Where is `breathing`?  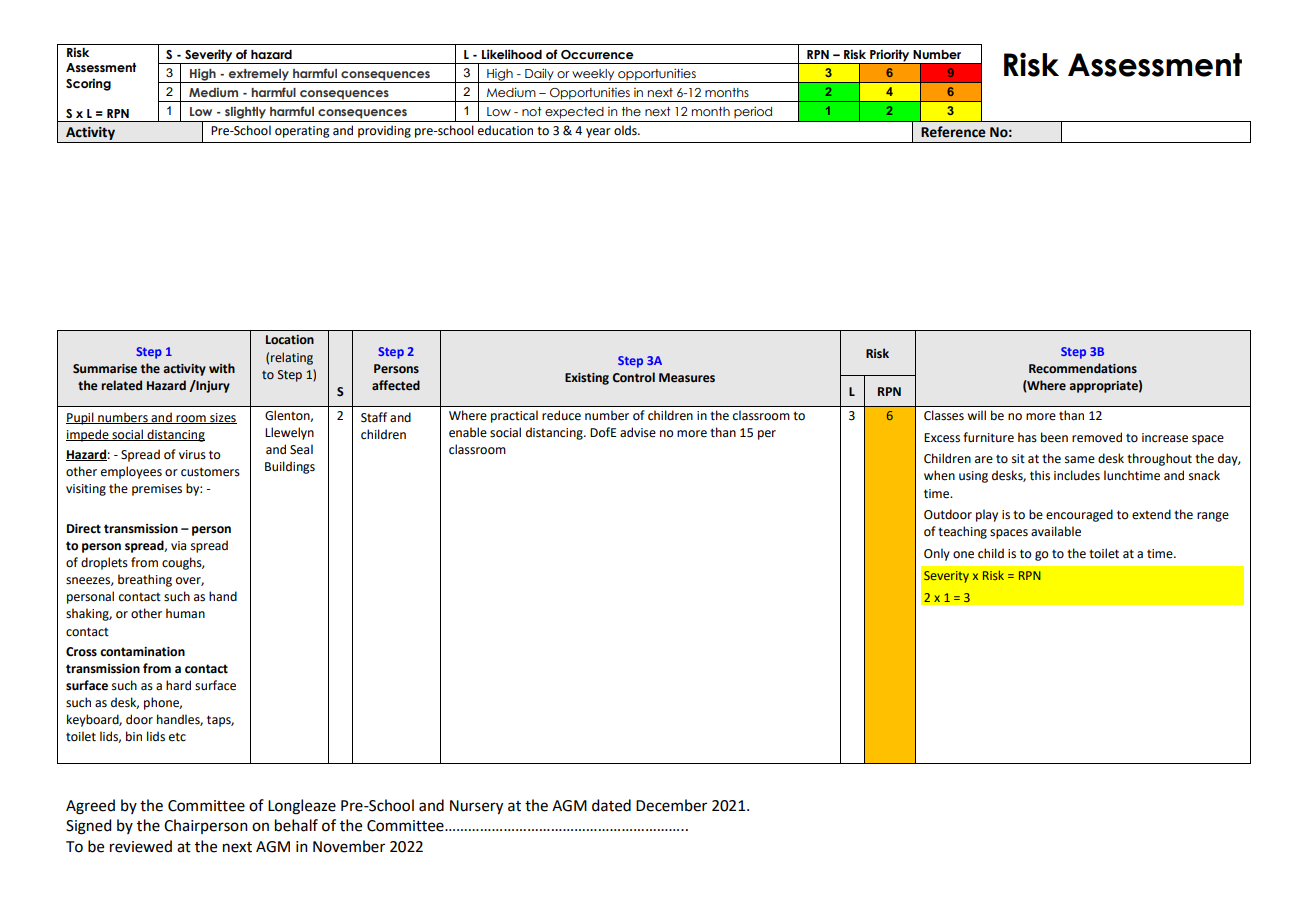 breathing is located at coordinates (145, 580).
